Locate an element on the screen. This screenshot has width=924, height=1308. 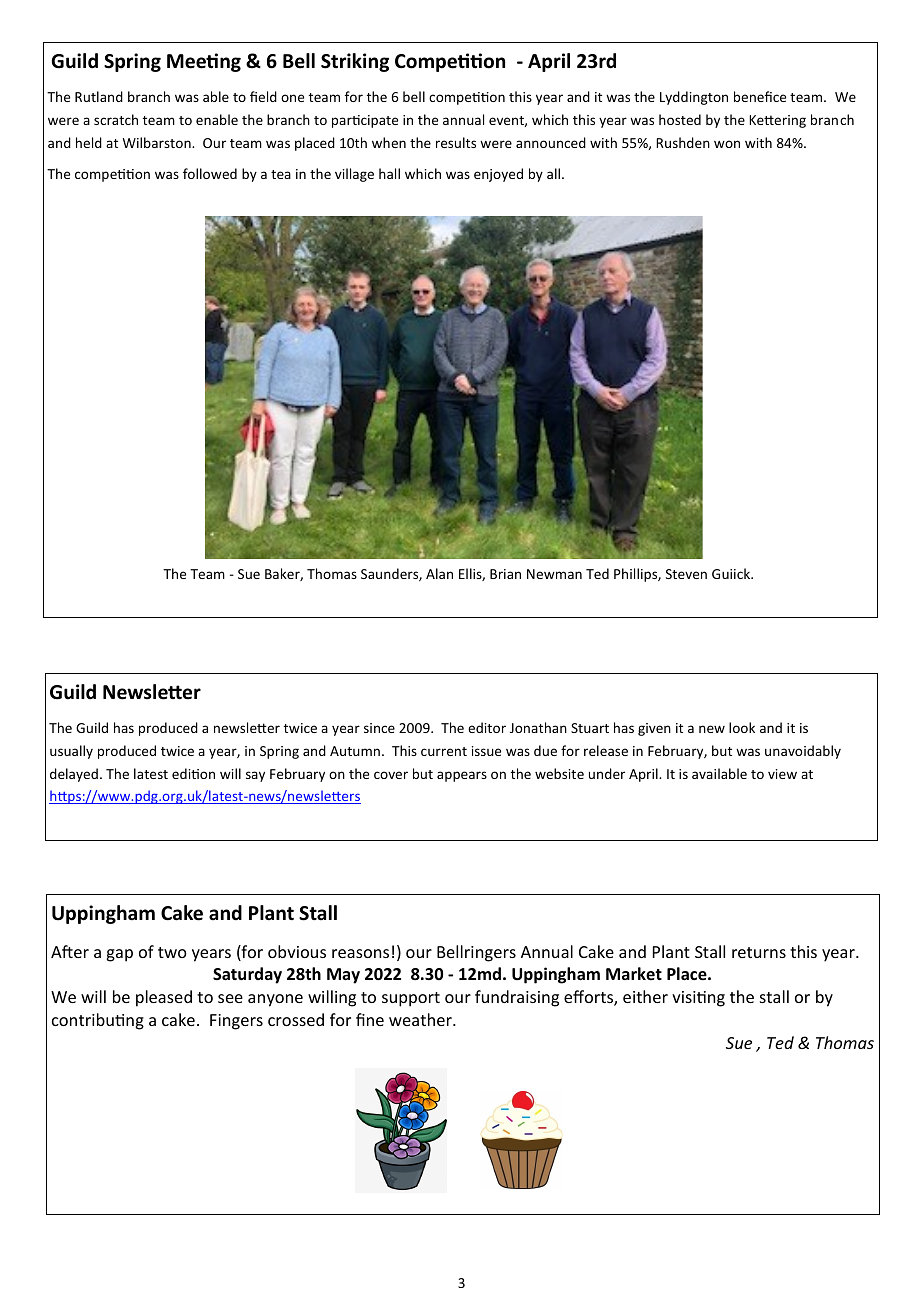
Rutland is located at coordinates (99, 96).
